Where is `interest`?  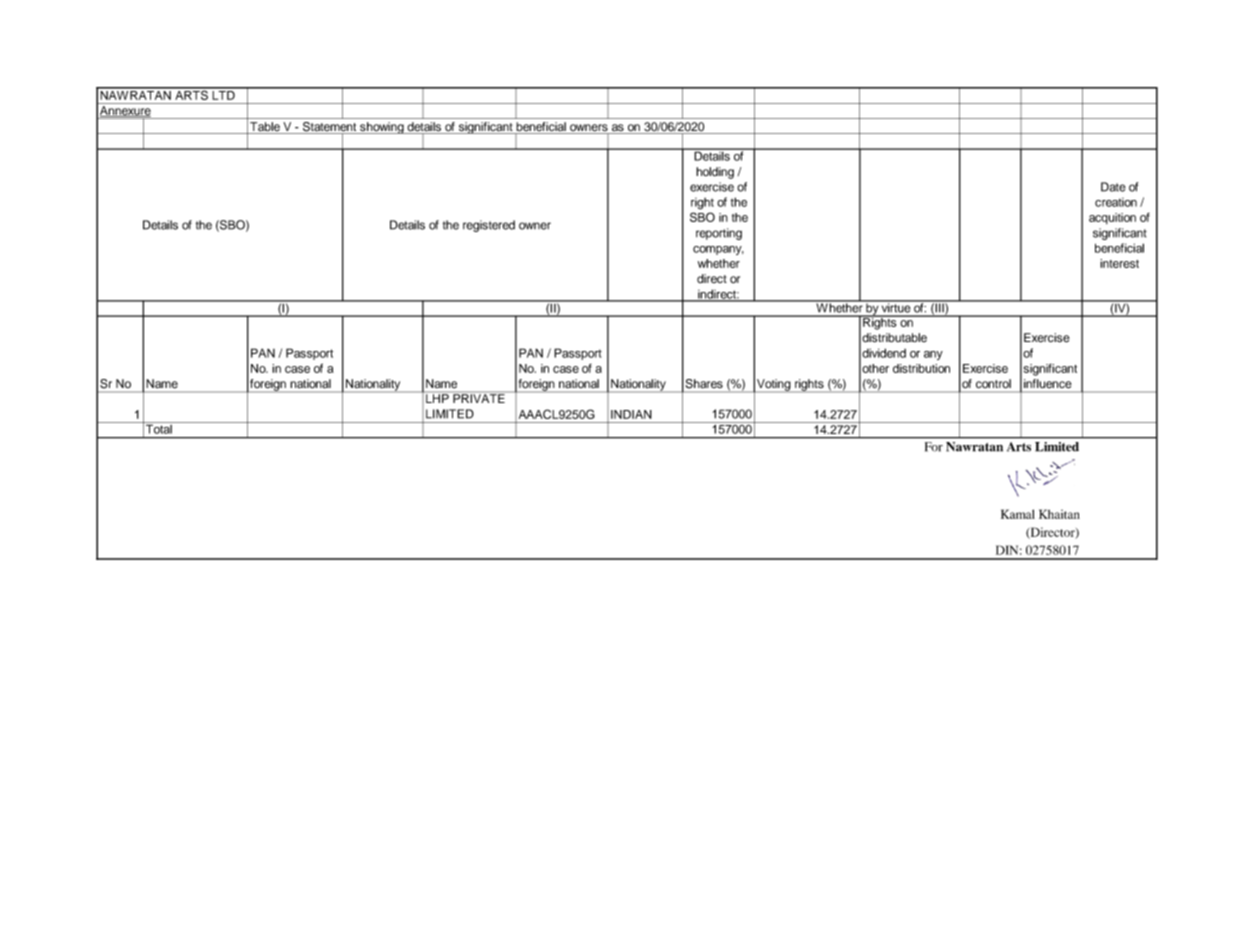
interest is located at coordinates (1119, 263).
